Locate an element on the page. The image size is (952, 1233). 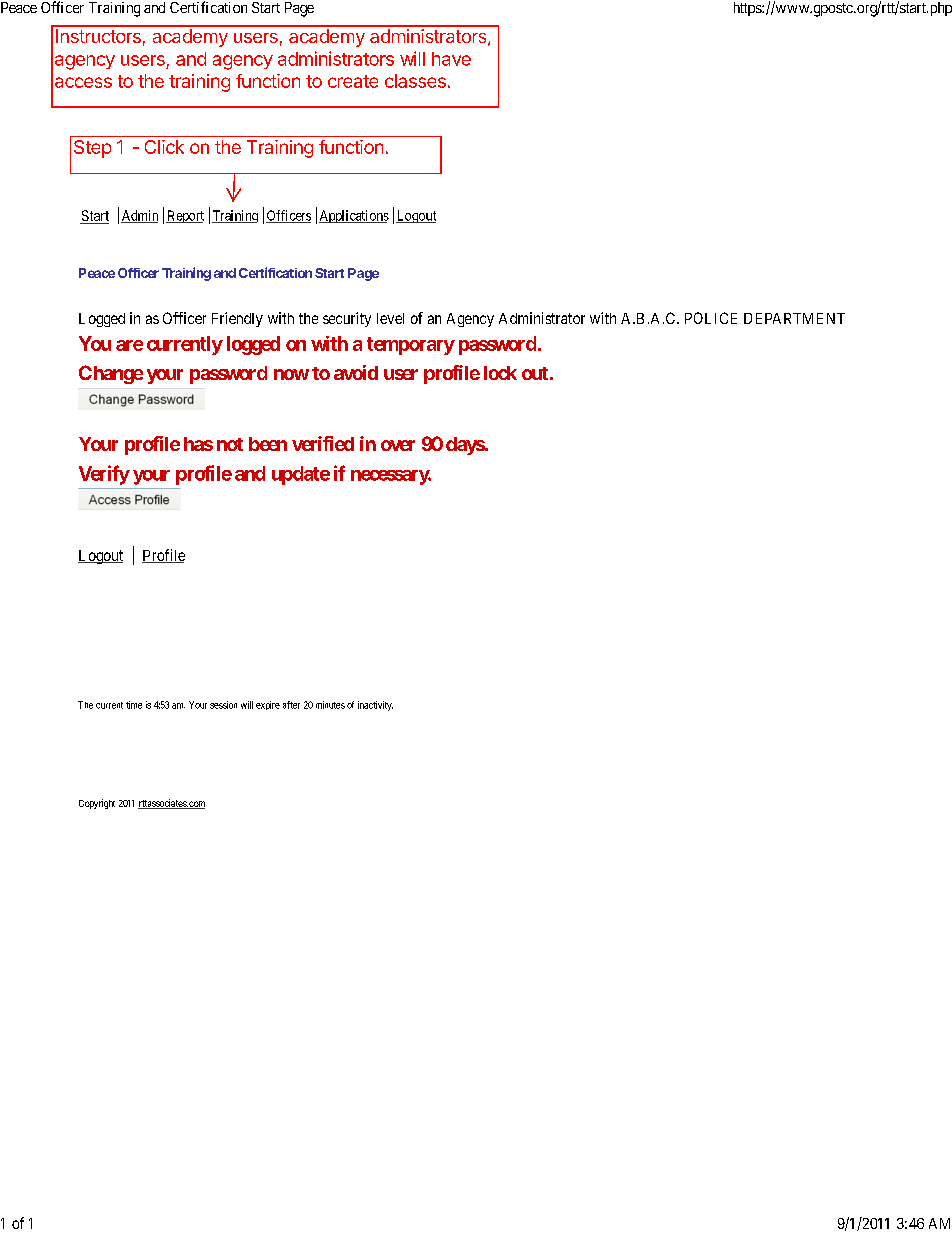
over is located at coordinates (398, 445).
